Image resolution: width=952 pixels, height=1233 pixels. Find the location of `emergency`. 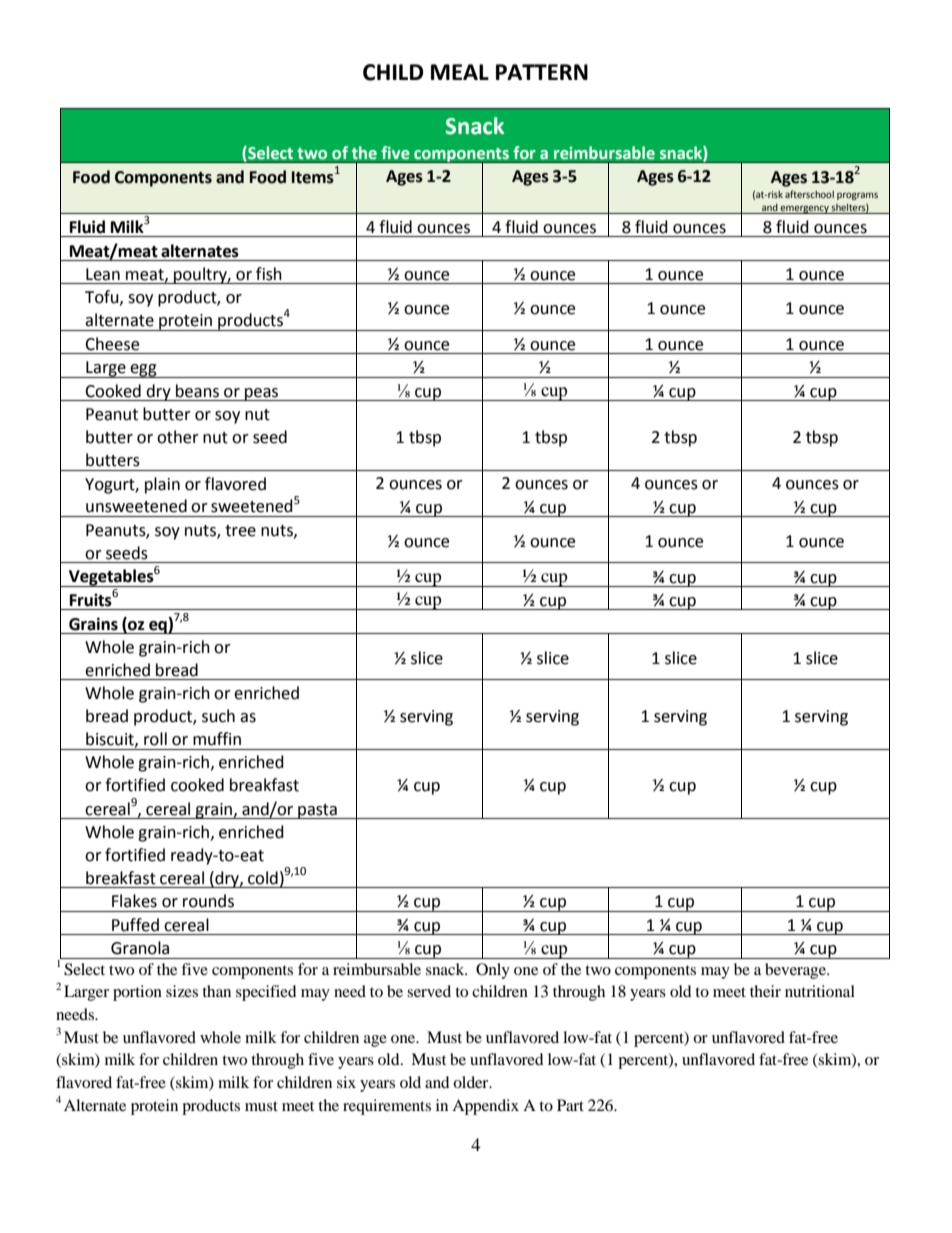

emergency is located at coordinates (805, 209).
